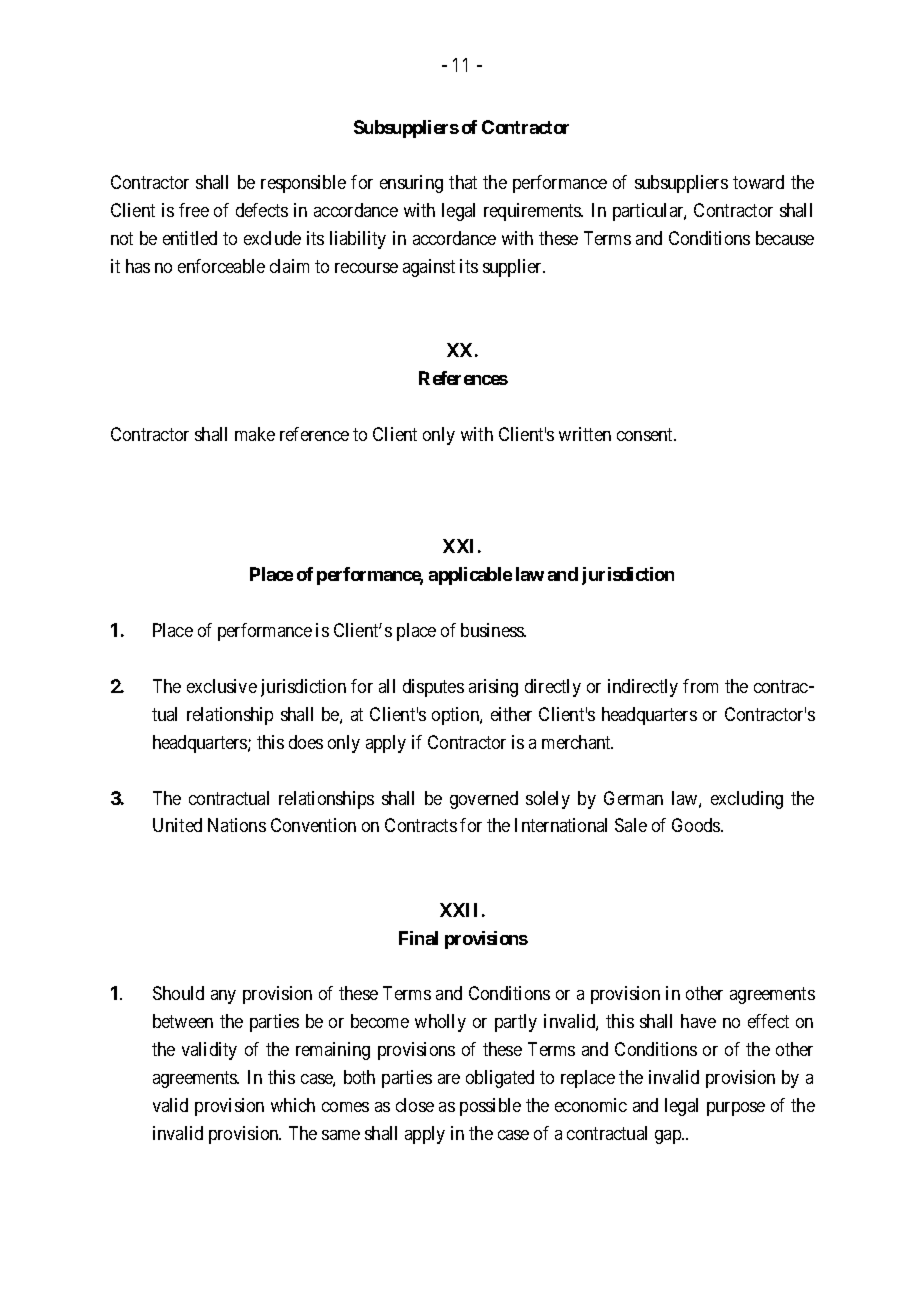 This document has height=1308, width=924. I want to click on free, so click(194, 210).
